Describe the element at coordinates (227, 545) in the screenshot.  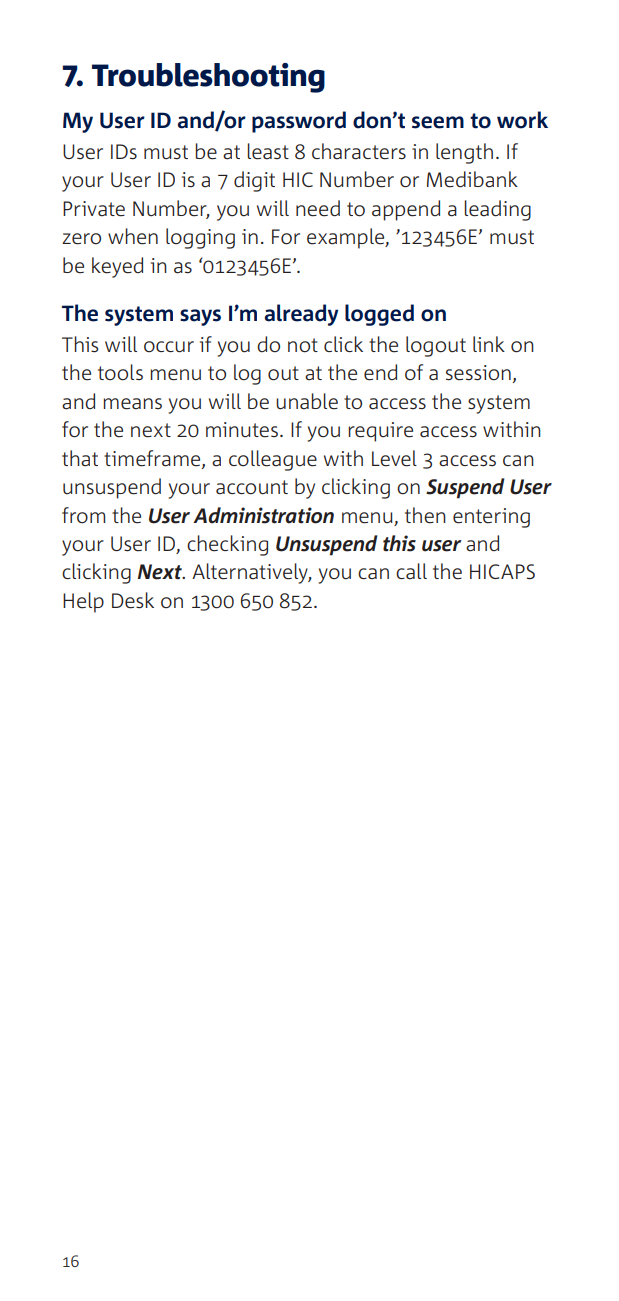
I see `checking` at that location.
